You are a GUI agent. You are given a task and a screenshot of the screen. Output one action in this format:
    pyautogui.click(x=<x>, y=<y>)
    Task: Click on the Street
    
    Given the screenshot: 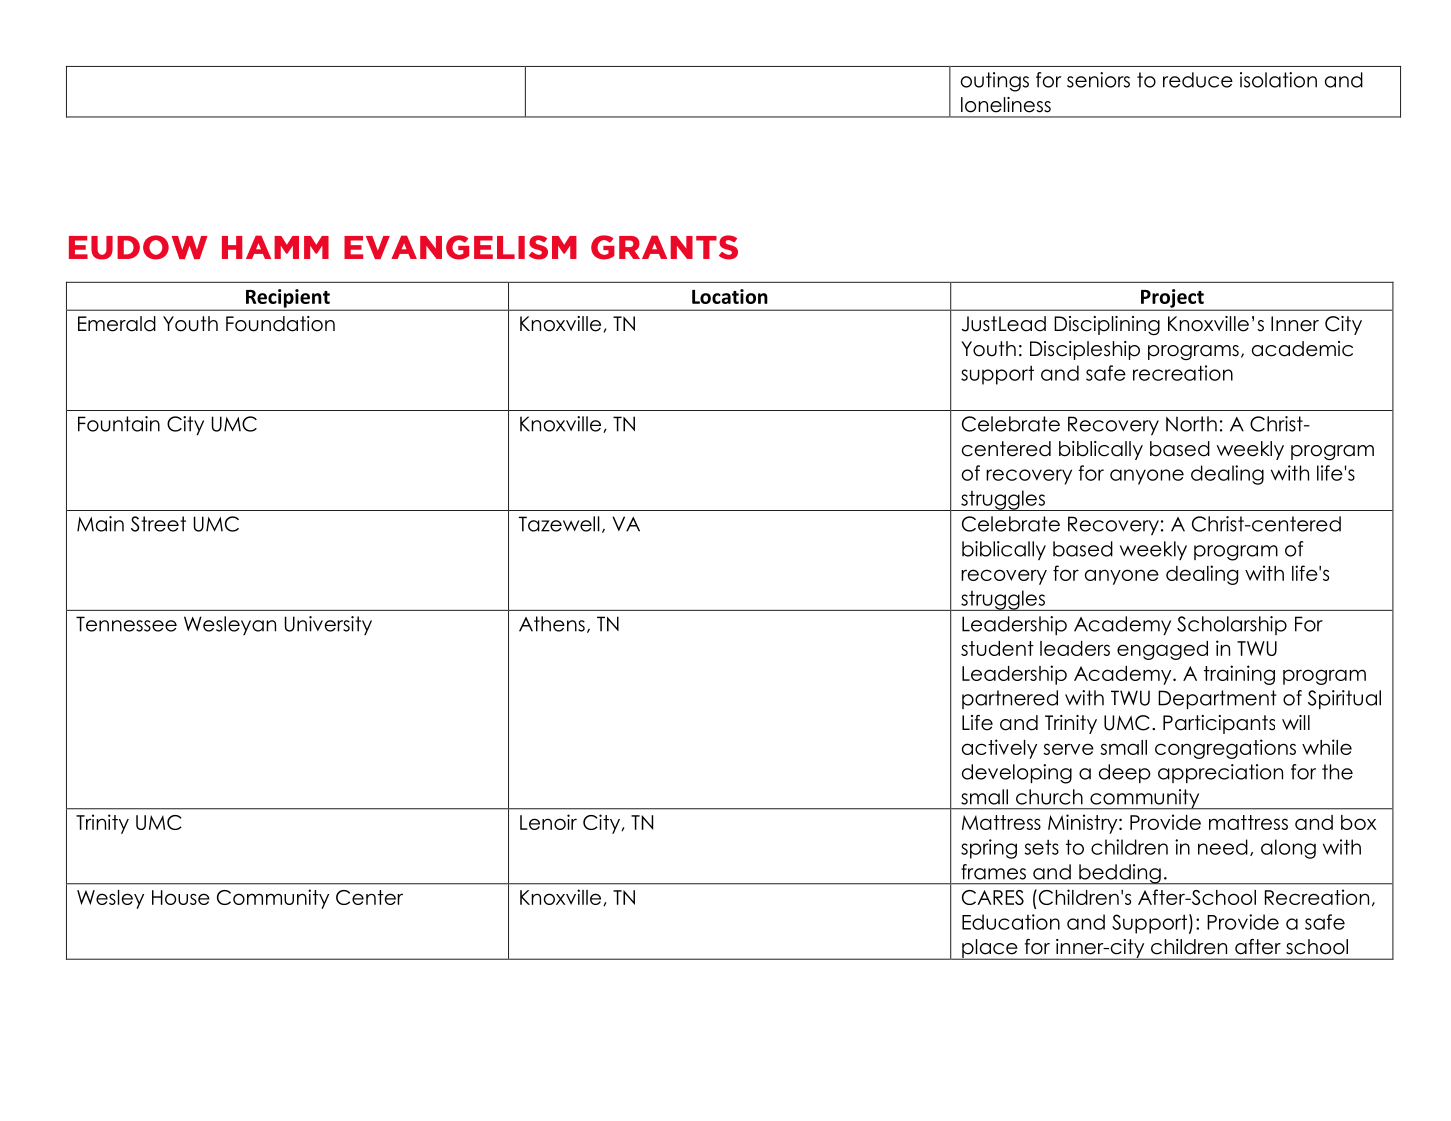 What is the action you would take?
    pyautogui.click(x=158, y=524)
